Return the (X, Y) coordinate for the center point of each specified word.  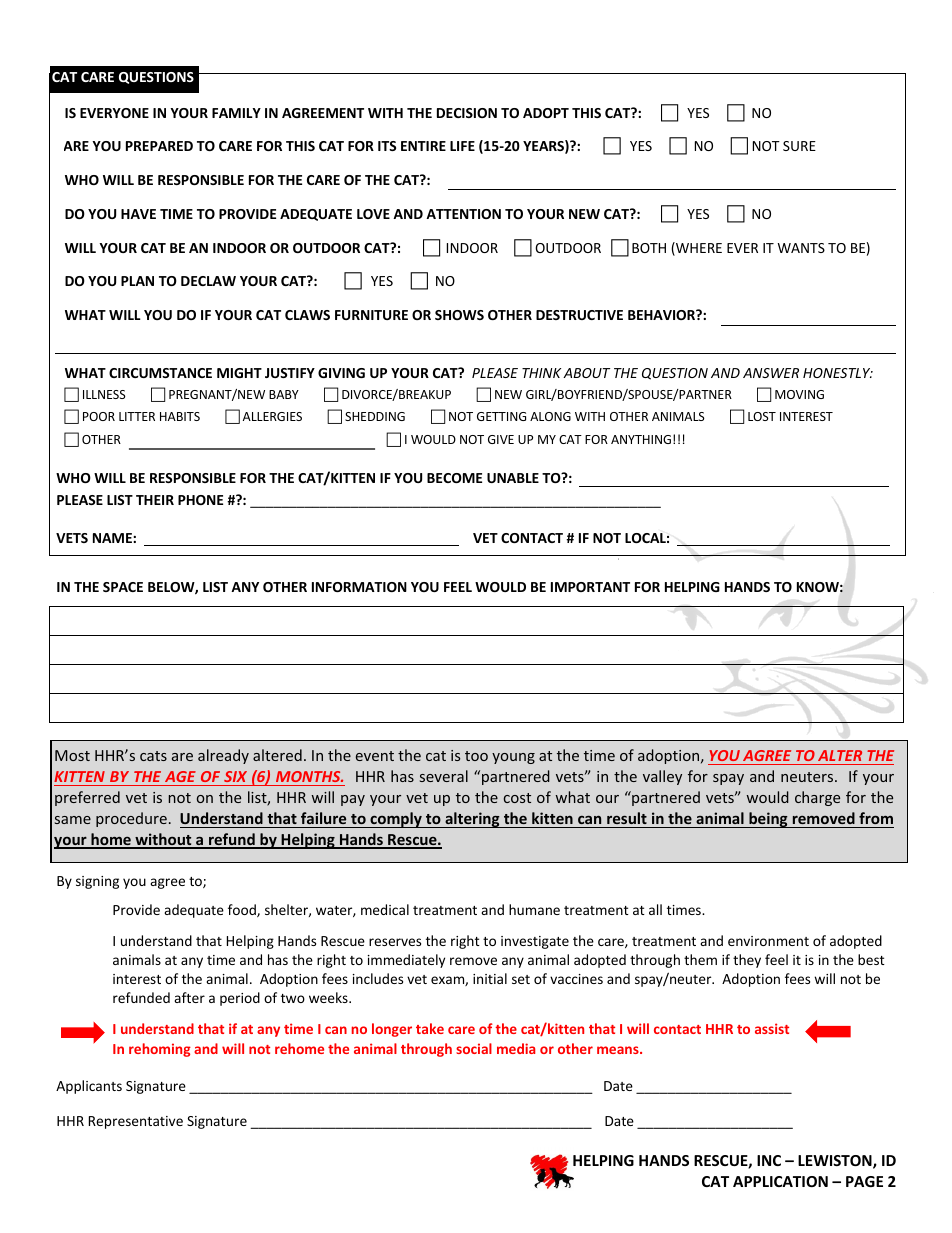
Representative (136, 1122)
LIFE (462, 146)
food (243, 910)
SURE (799, 146)
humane (534, 909)
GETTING (501, 416)
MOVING (799, 394)
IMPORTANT (590, 587)
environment (768, 941)
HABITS (180, 416)
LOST (762, 416)
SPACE (123, 587)
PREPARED (159, 146)
